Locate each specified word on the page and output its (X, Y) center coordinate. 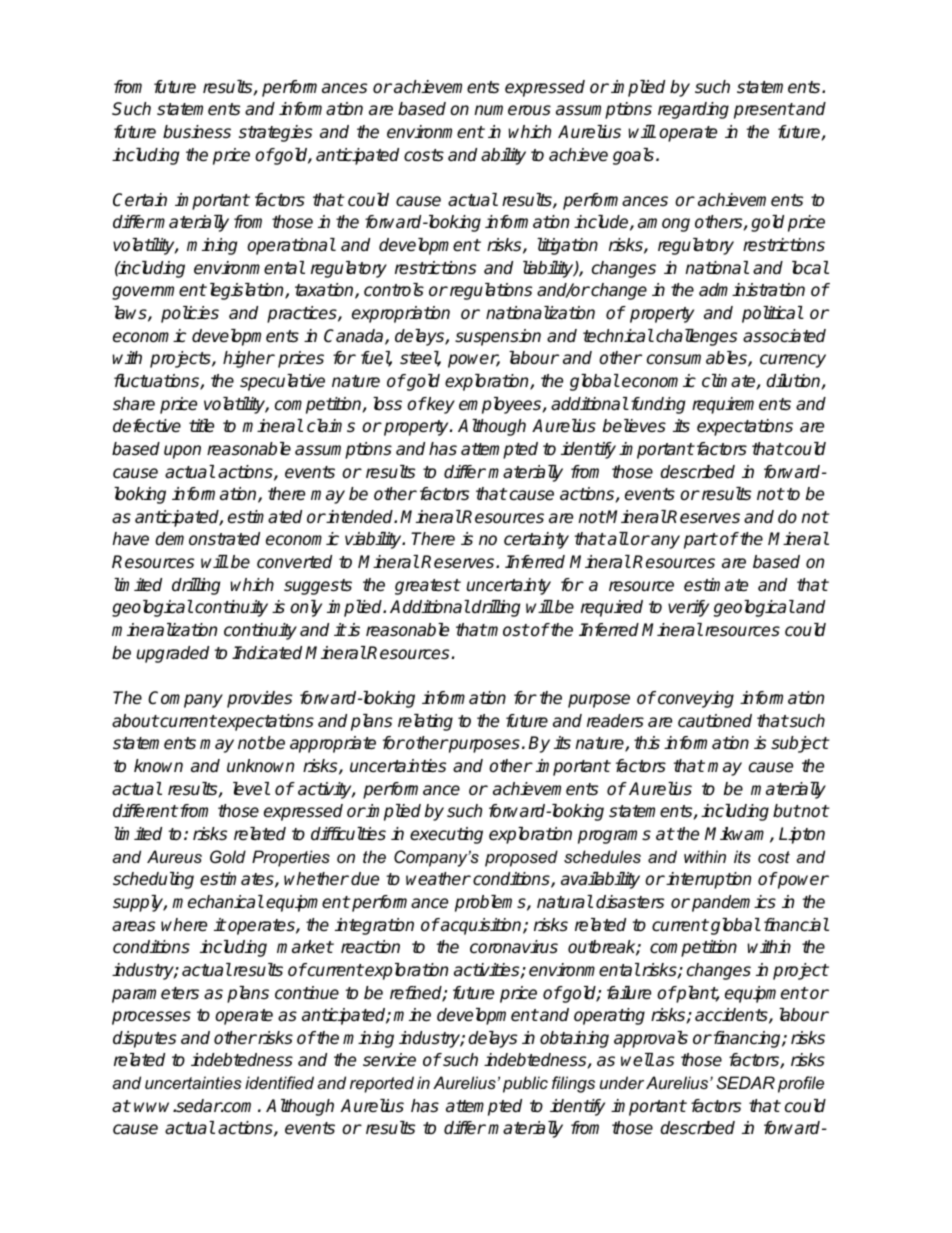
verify (688, 608)
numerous (512, 110)
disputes (144, 1039)
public (525, 1084)
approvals (651, 1039)
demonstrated (207, 539)
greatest (427, 587)
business (197, 132)
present (764, 111)
